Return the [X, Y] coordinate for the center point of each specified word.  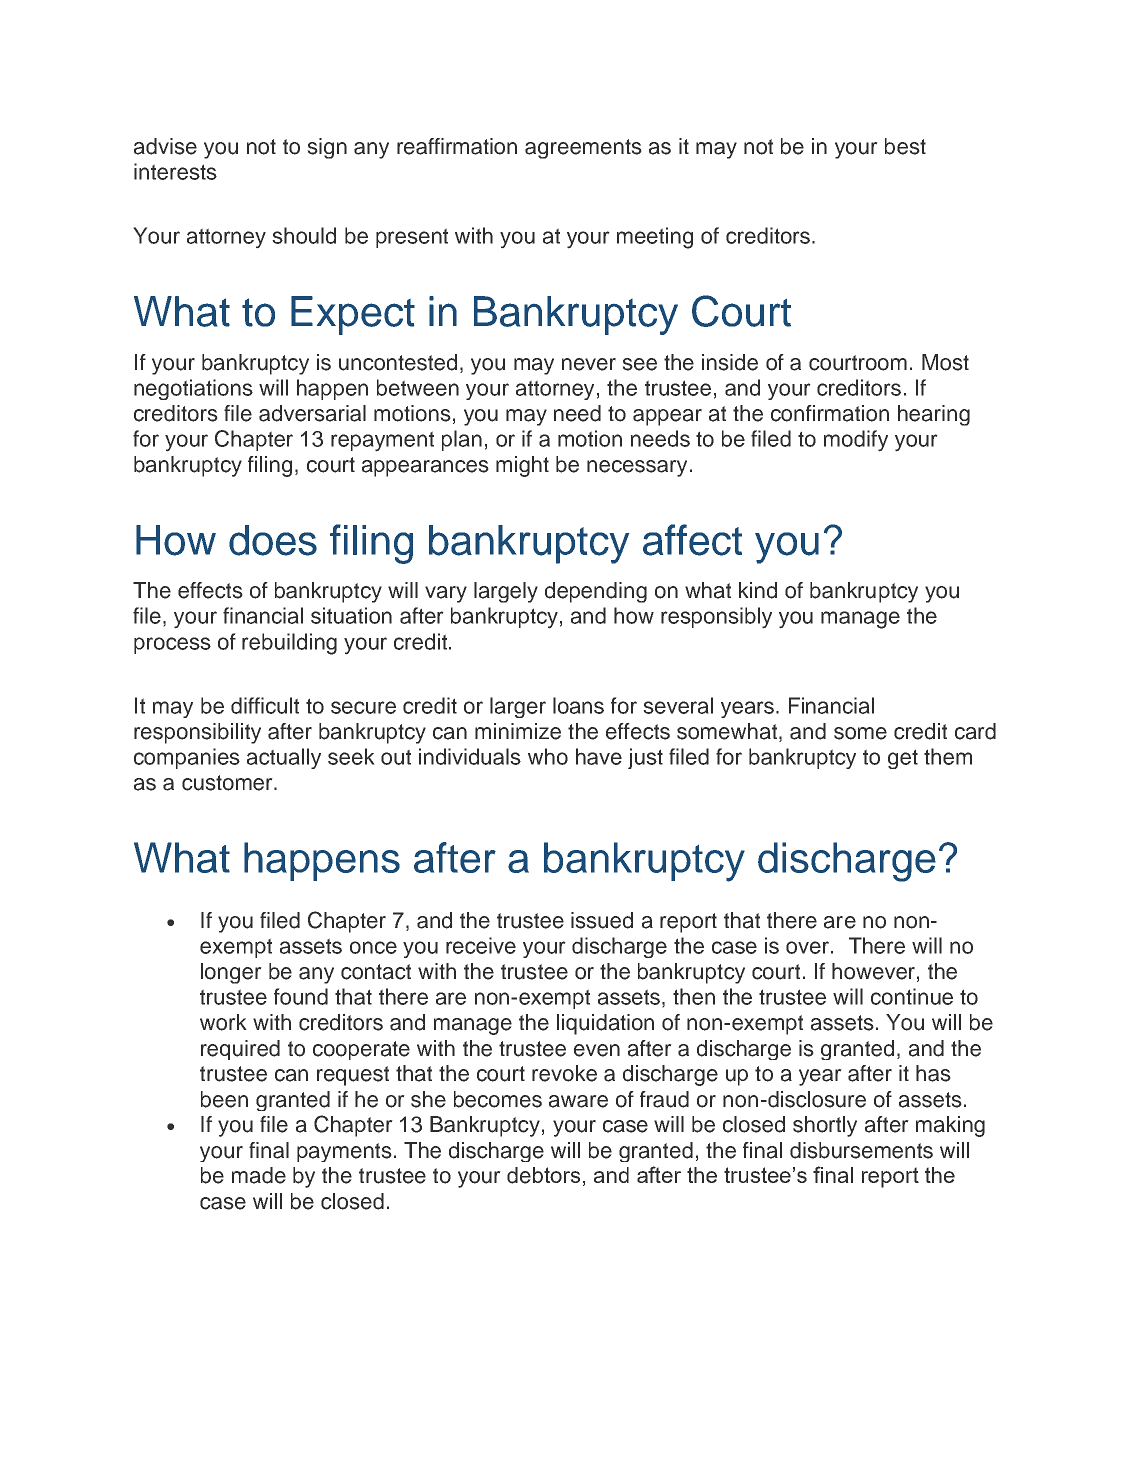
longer [231, 973]
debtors [543, 1175]
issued [602, 920]
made [259, 1175]
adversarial [312, 413]
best [905, 146]
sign [327, 148]
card [975, 731]
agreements [583, 149]
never [589, 364]
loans [578, 705]
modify [856, 441]
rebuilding [289, 644]
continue [912, 996]
